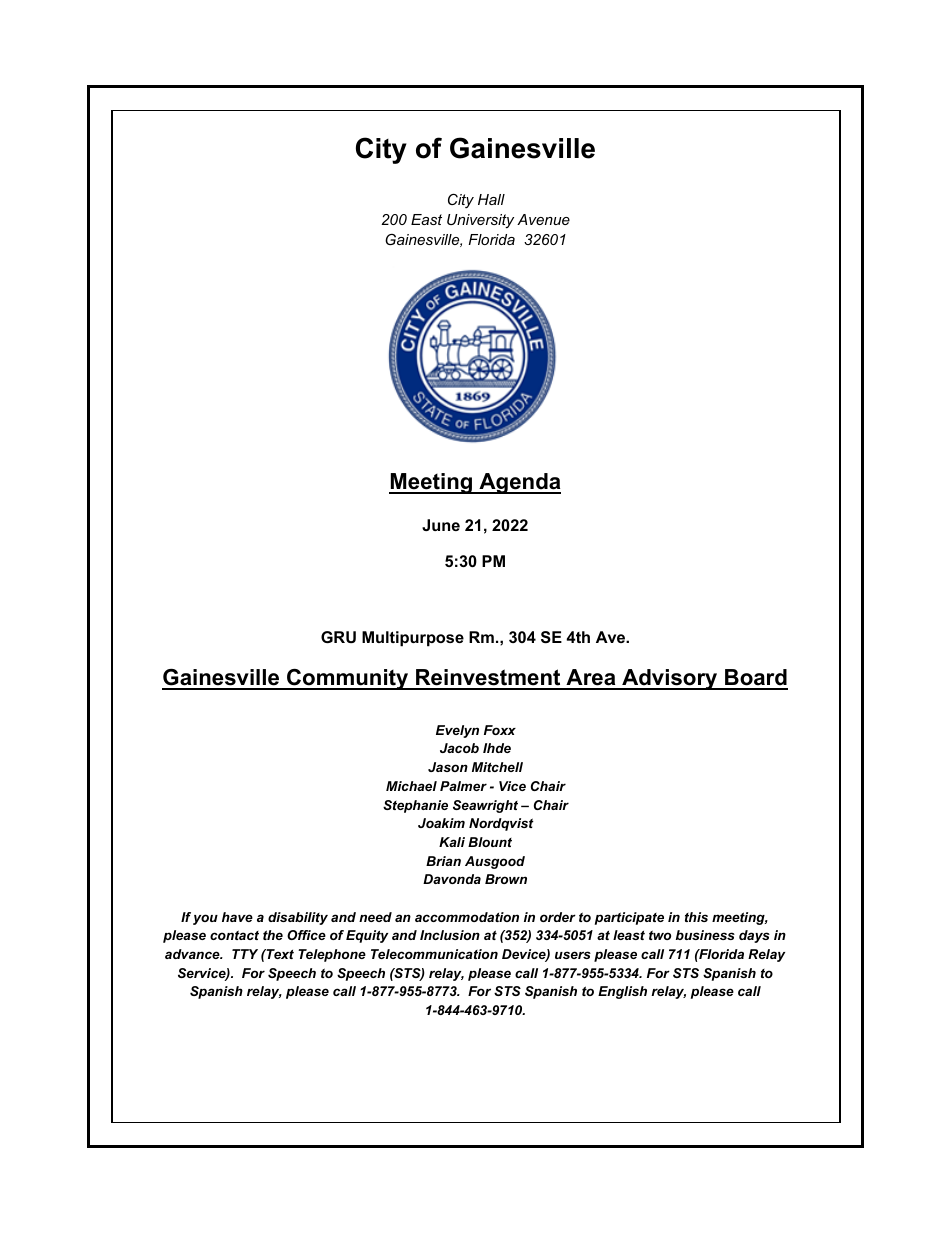  What do you see at coordinates (457, 731) in the screenshot?
I see `Evelyn` at bounding box center [457, 731].
